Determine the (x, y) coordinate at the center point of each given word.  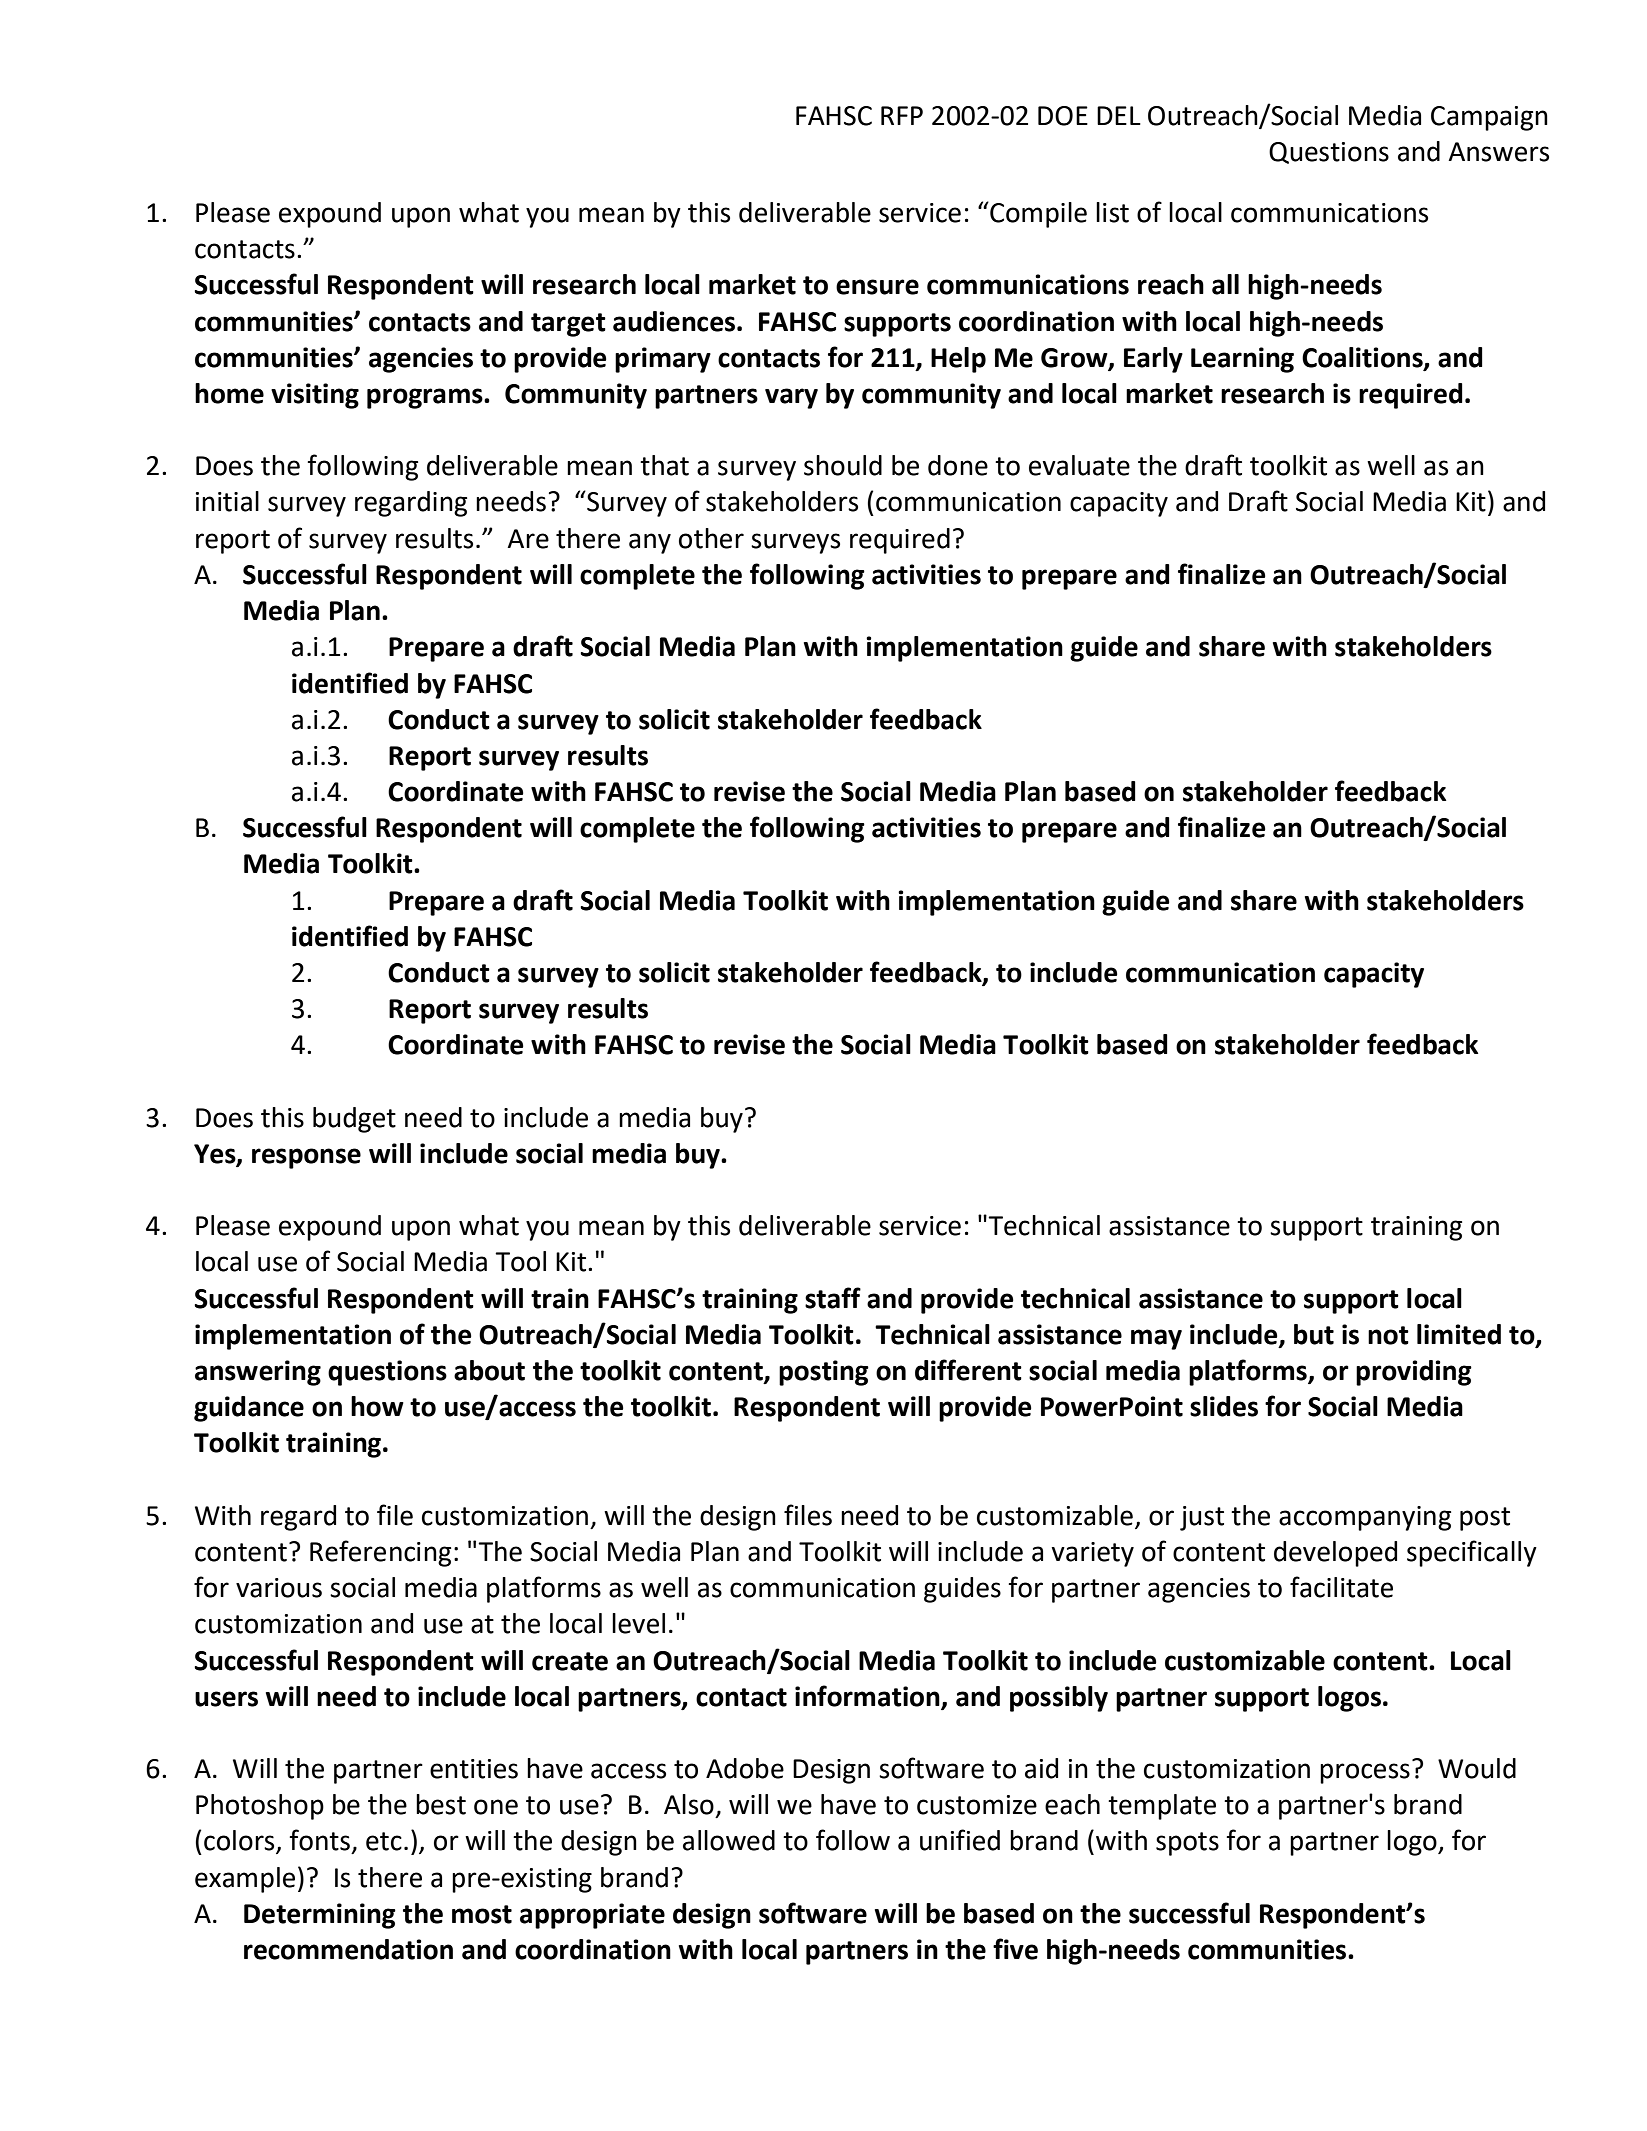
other (711, 538)
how (377, 1406)
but (1314, 1334)
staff (833, 1298)
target (568, 325)
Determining (320, 1916)
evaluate (1079, 465)
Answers (1498, 152)
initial (227, 501)
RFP (902, 115)
